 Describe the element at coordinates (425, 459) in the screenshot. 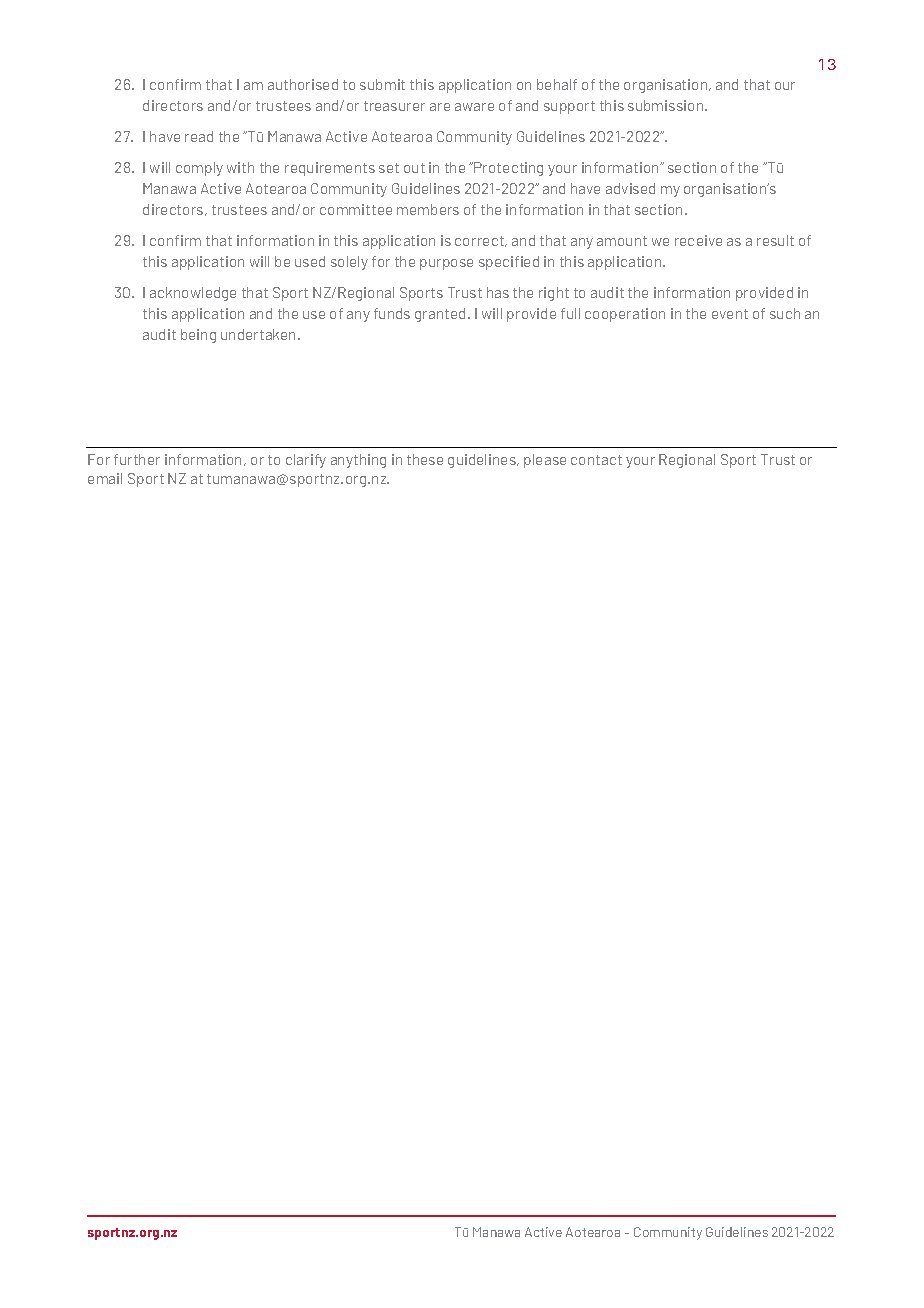

I see `these` at that location.
